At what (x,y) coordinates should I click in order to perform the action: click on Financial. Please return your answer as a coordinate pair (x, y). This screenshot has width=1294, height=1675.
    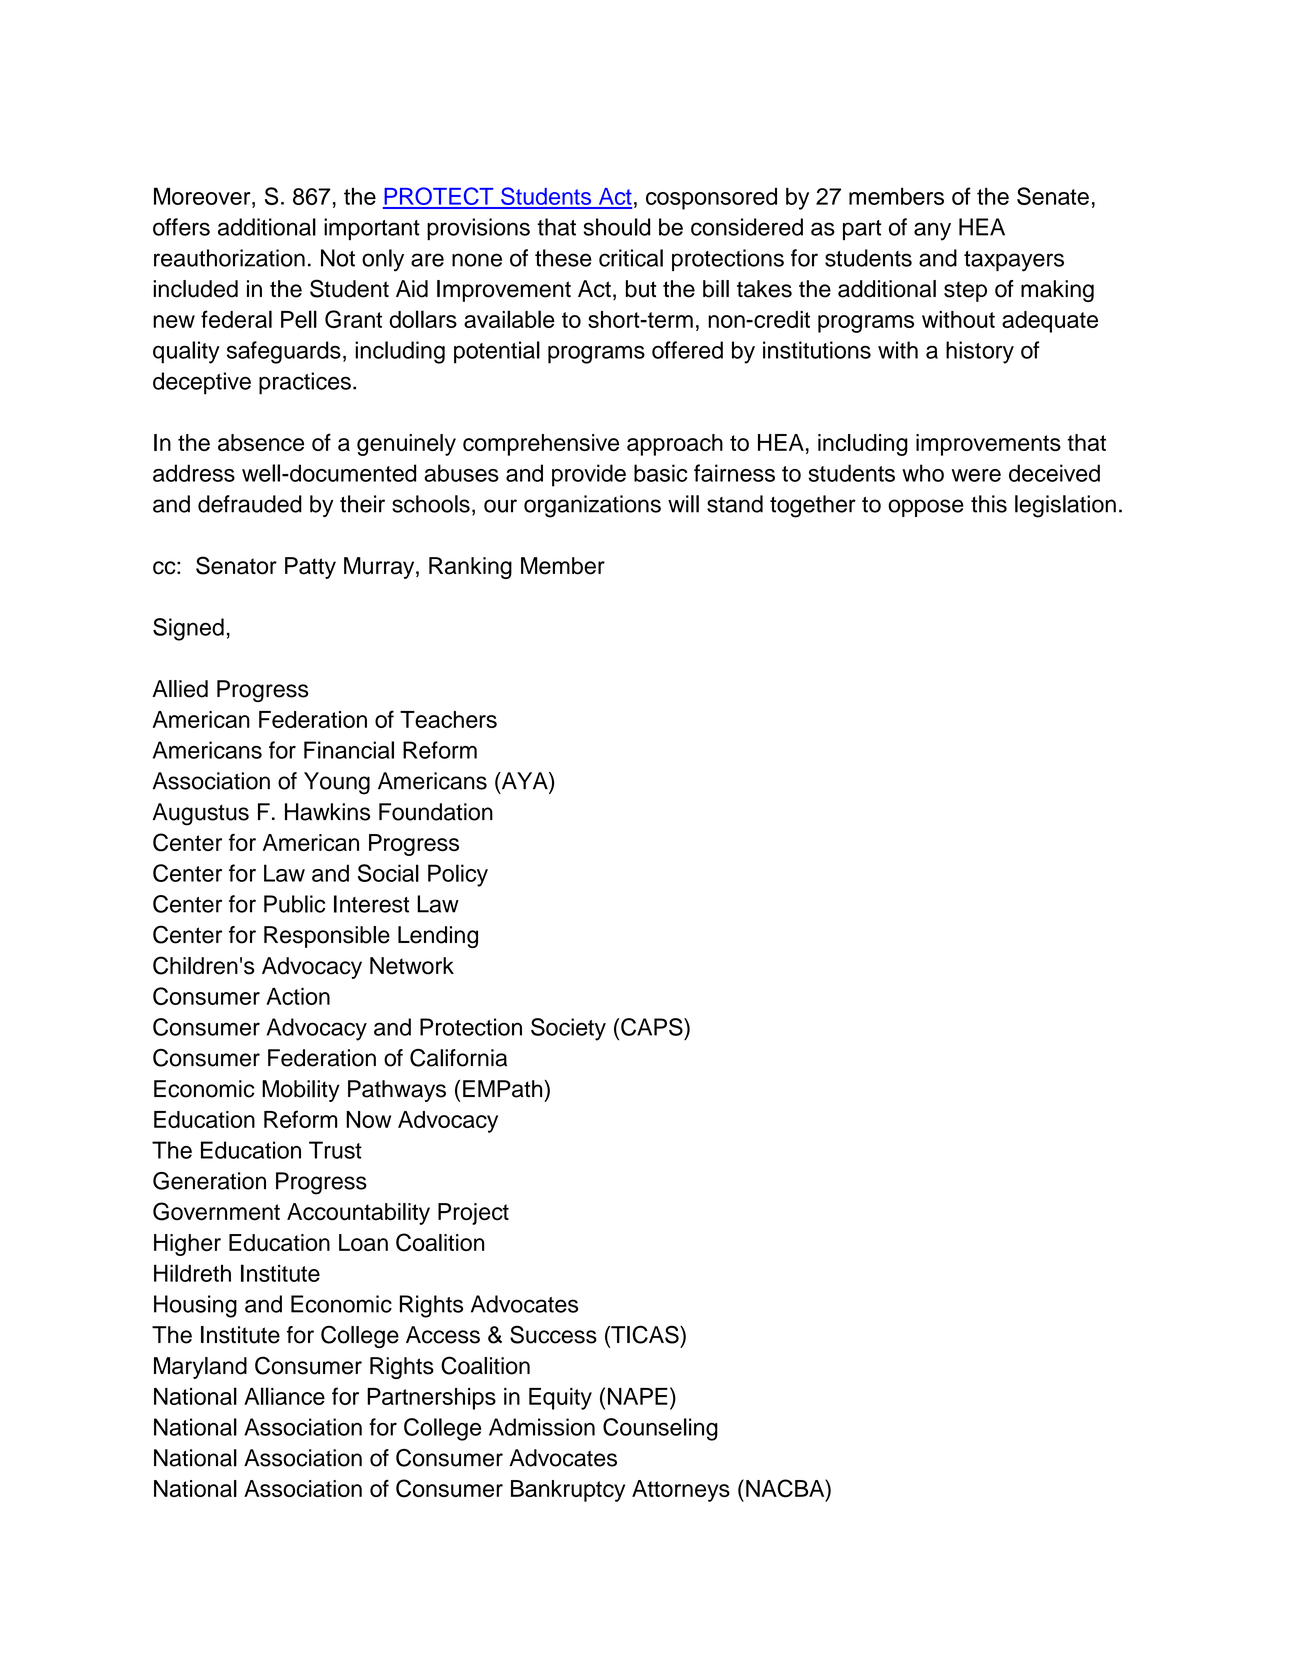
    Looking at the image, I should click on (349, 750).
